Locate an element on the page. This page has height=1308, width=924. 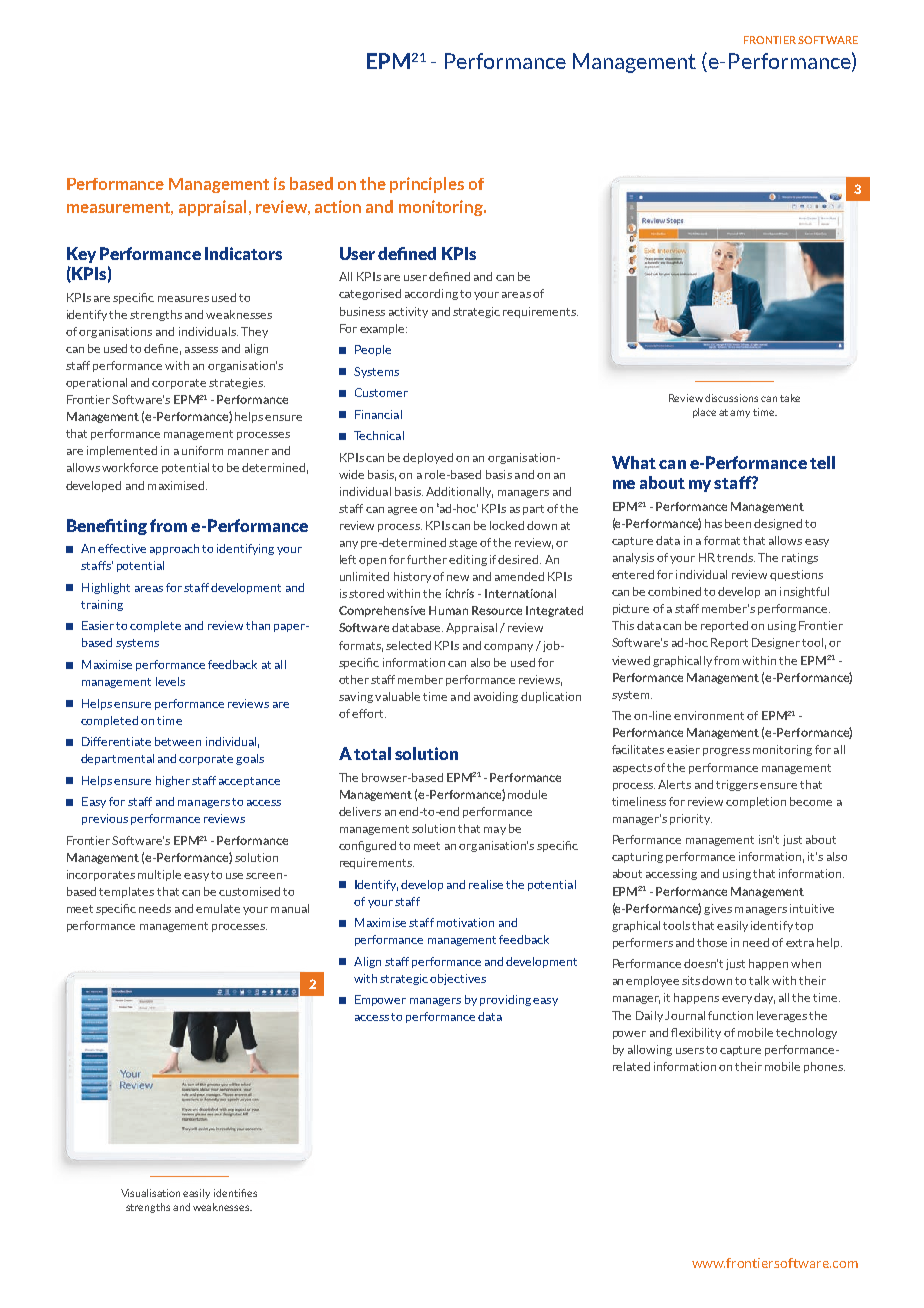
phones is located at coordinates (824, 1067).
